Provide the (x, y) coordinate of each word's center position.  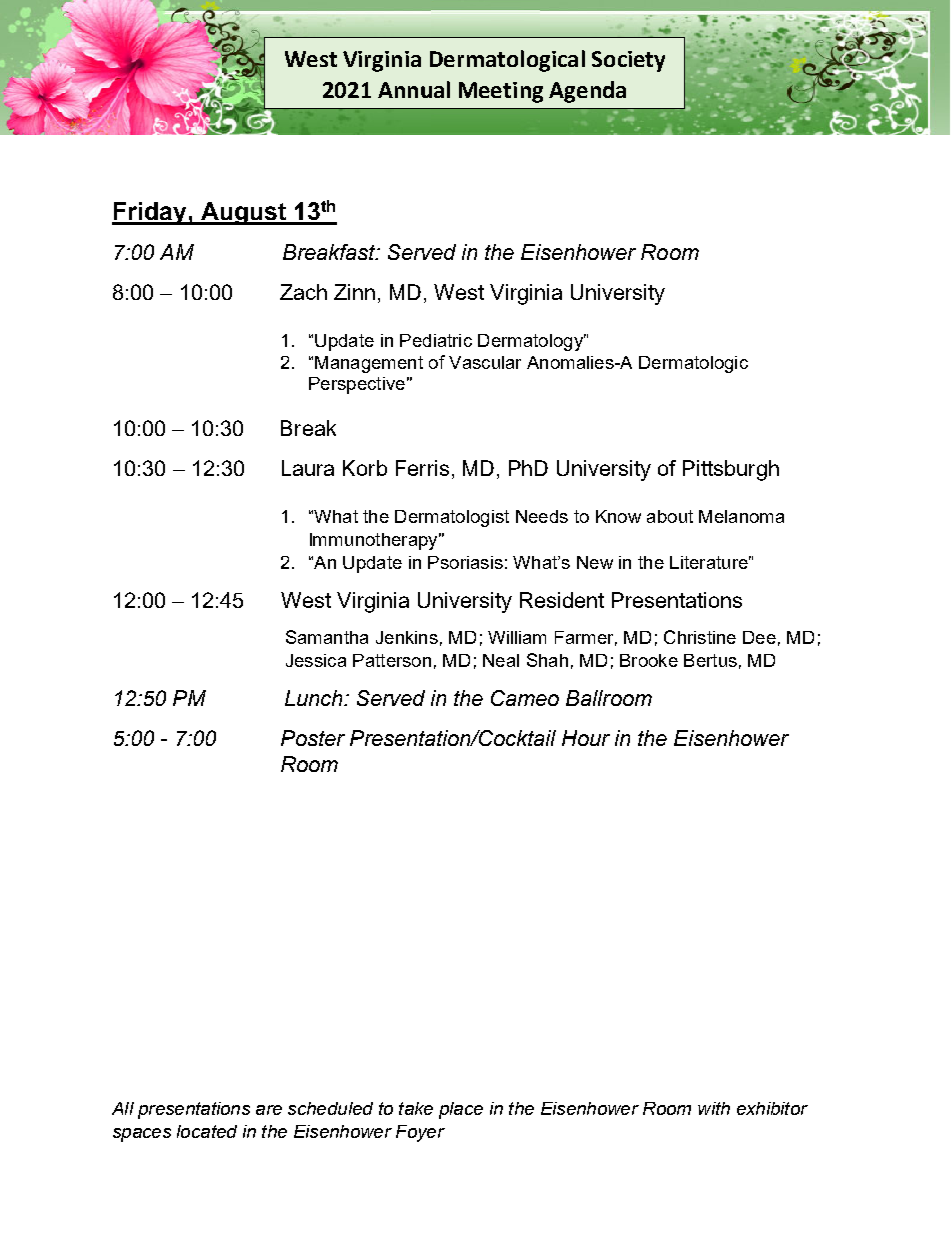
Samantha (327, 637)
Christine (700, 637)
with (714, 1108)
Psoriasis (465, 562)
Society (628, 61)
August (243, 213)
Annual (414, 89)
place (461, 1110)
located (207, 1131)
